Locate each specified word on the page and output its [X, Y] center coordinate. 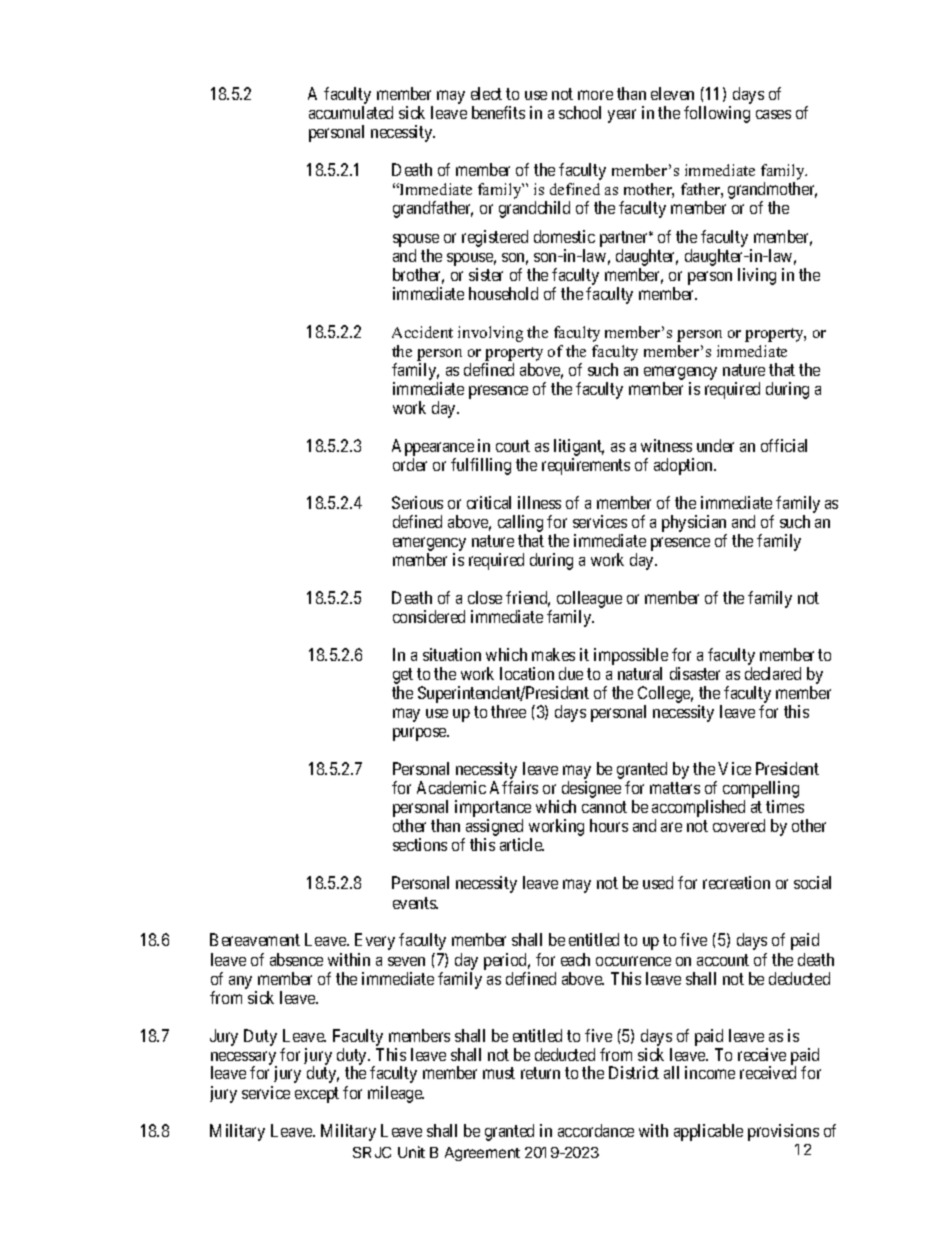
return [540, 1073]
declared [773, 673]
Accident [422, 332]
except [317, 1095]
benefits [498, 112]
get [403, 677]
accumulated [351, 112]
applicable [708, 1132]
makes [553, 654]
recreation [736, 882]
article [522, 844]
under [715, 445]
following [717, 114]
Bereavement [255, 939]
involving [490, 334]
